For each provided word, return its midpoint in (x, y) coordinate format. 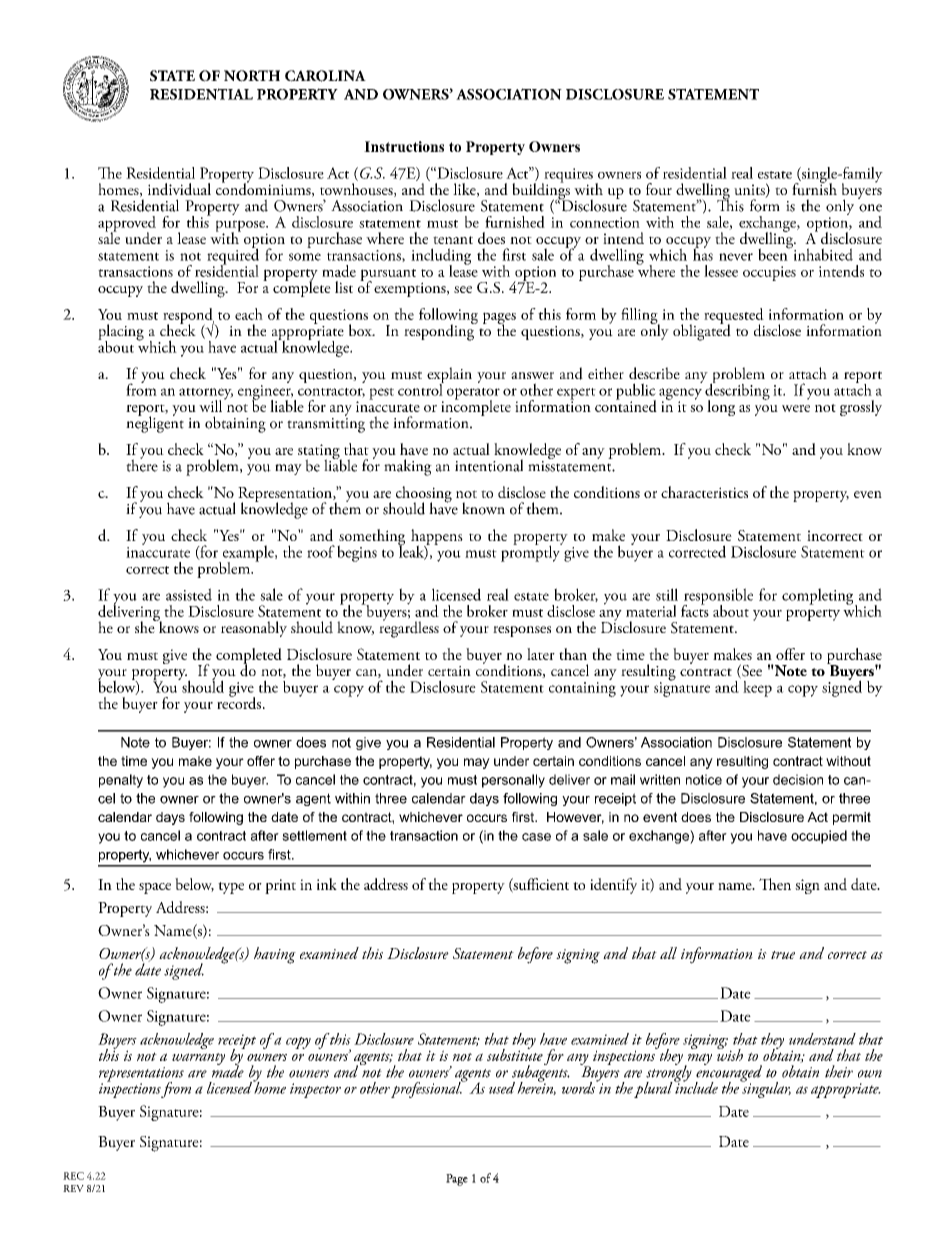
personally (513, 781)
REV (73, 1188)
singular (765, 1088)
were (796, 408)
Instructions (404, 146)
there (142, 464)
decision (798, 779)
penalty (121, 781)
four (659, 189)
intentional (489, 465)
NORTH (252, 76)
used (502, 1088)
